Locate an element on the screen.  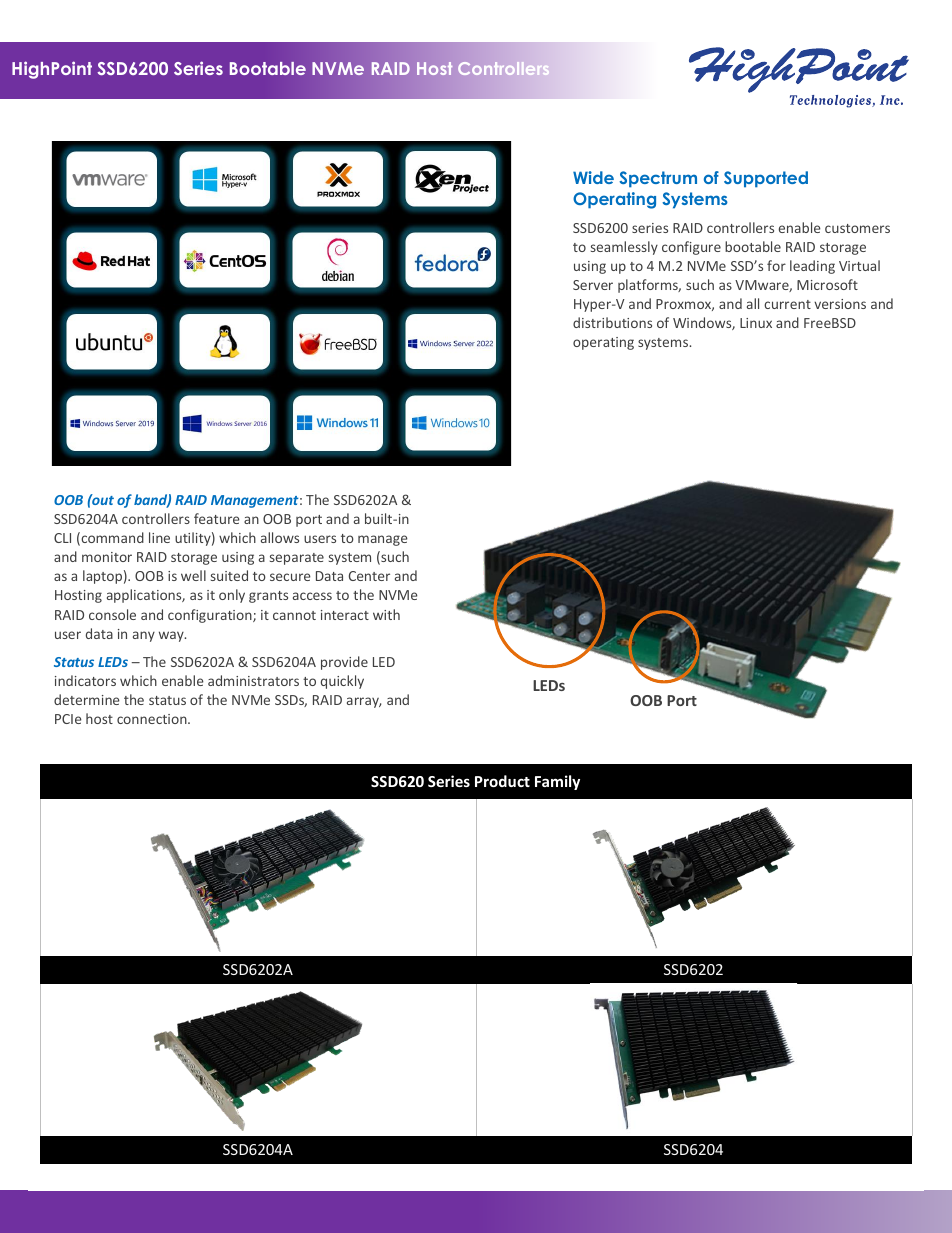
Wide is located at coordinates (593, 177).
